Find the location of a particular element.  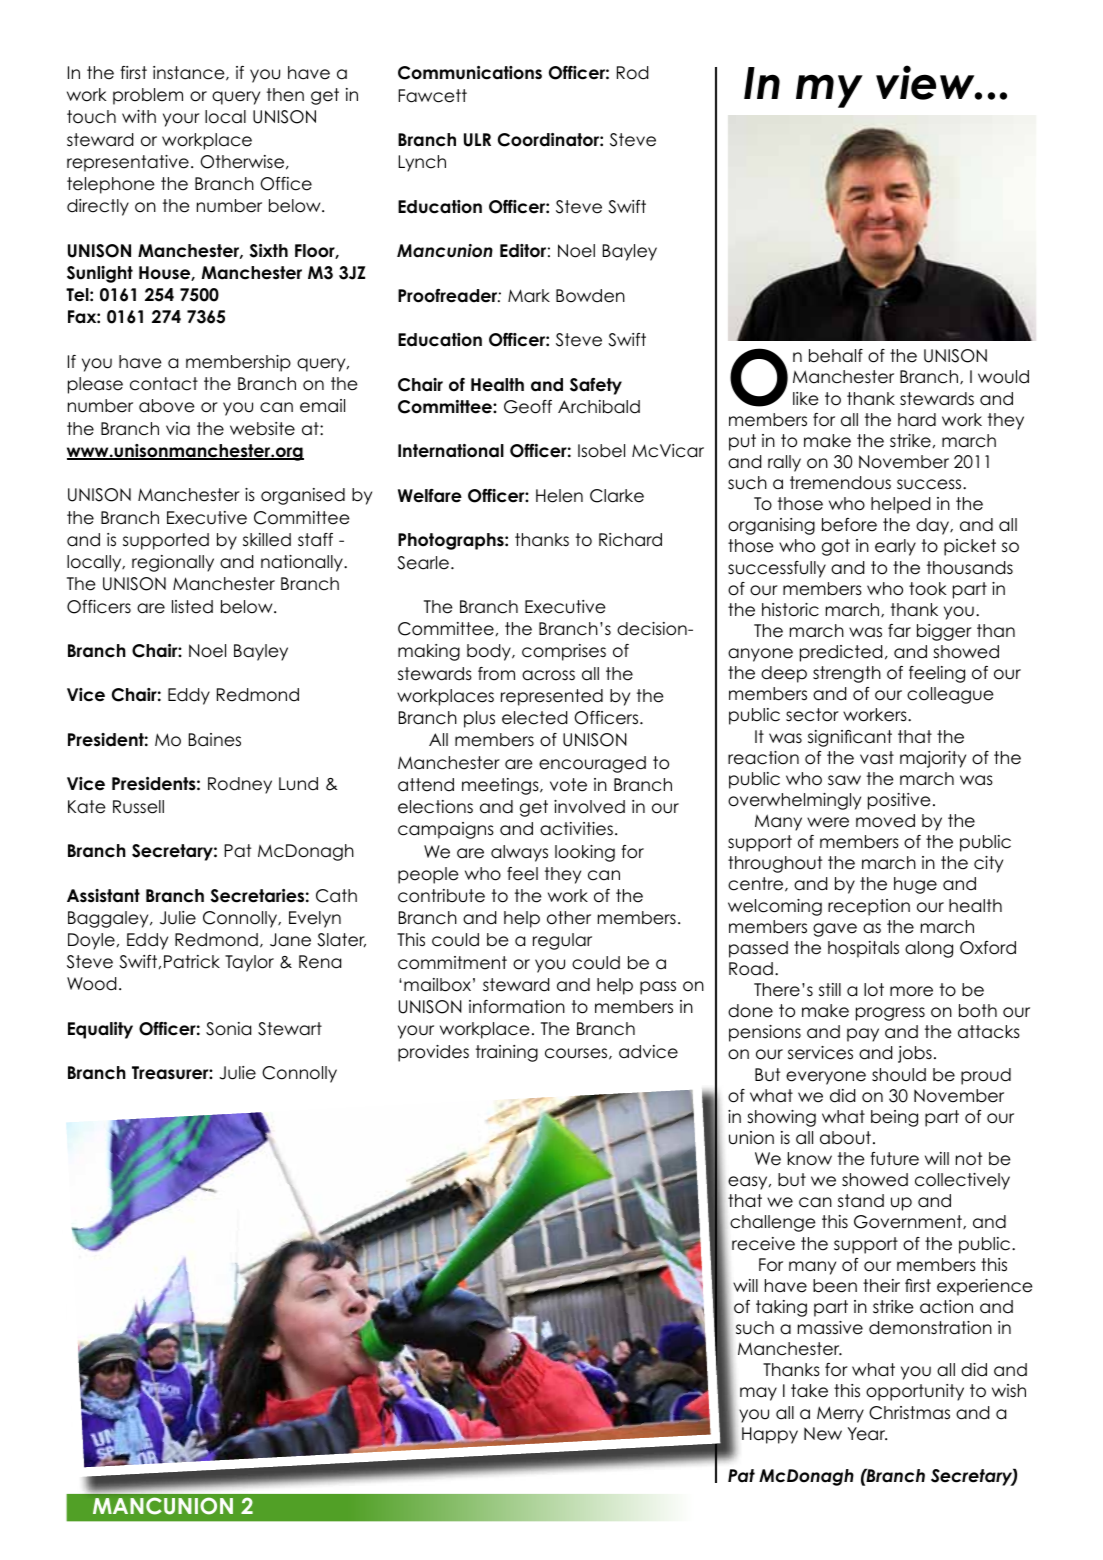

Sonia is located at coordinates (228, 1029).
